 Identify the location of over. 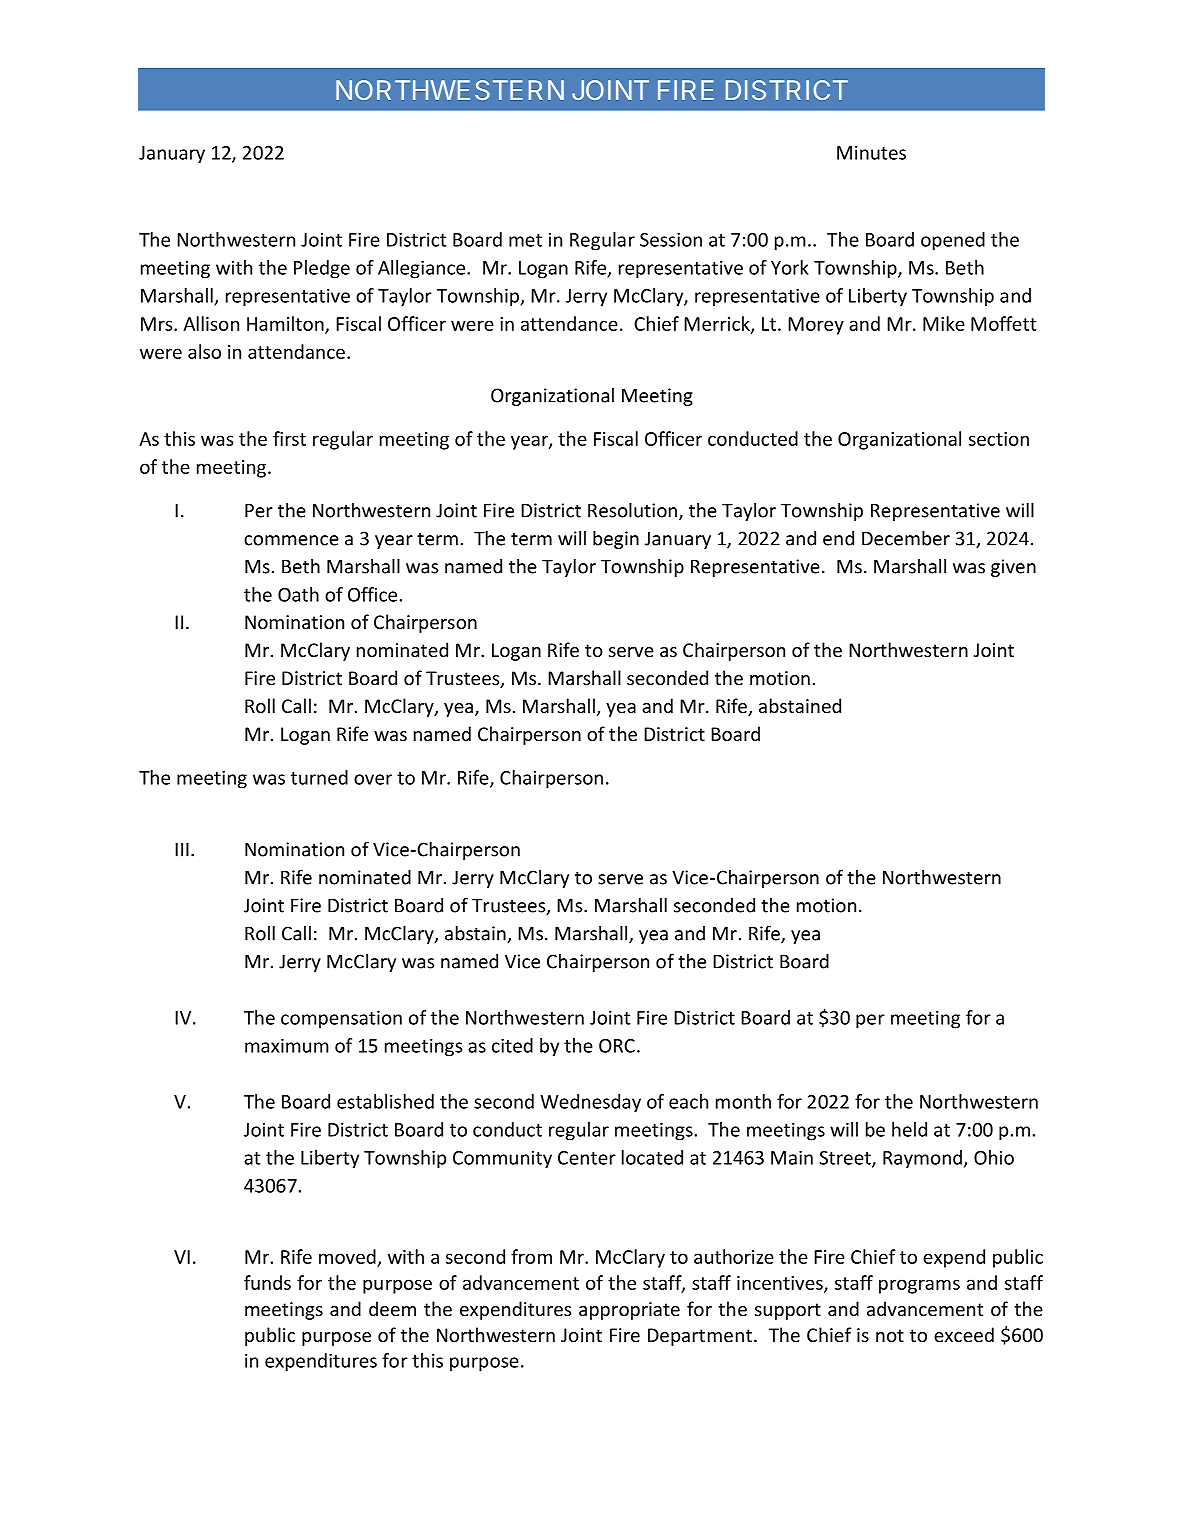
(373, 779).
